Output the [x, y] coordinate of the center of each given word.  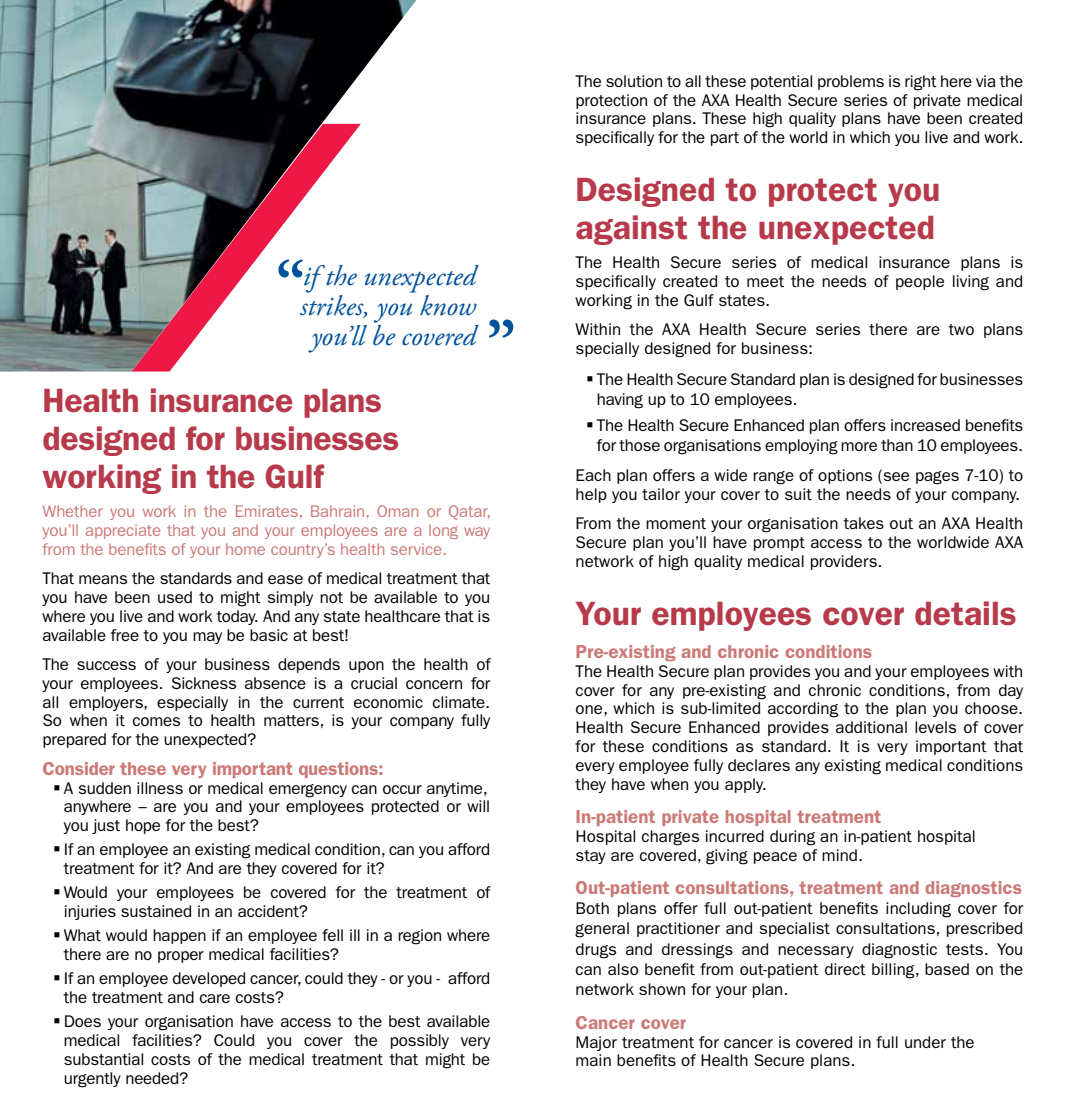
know [448, 305]
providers [844, 562]
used [175, 597]
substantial [103, 1059]
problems [851, 82]
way [477, 533]
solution [634, 81]
